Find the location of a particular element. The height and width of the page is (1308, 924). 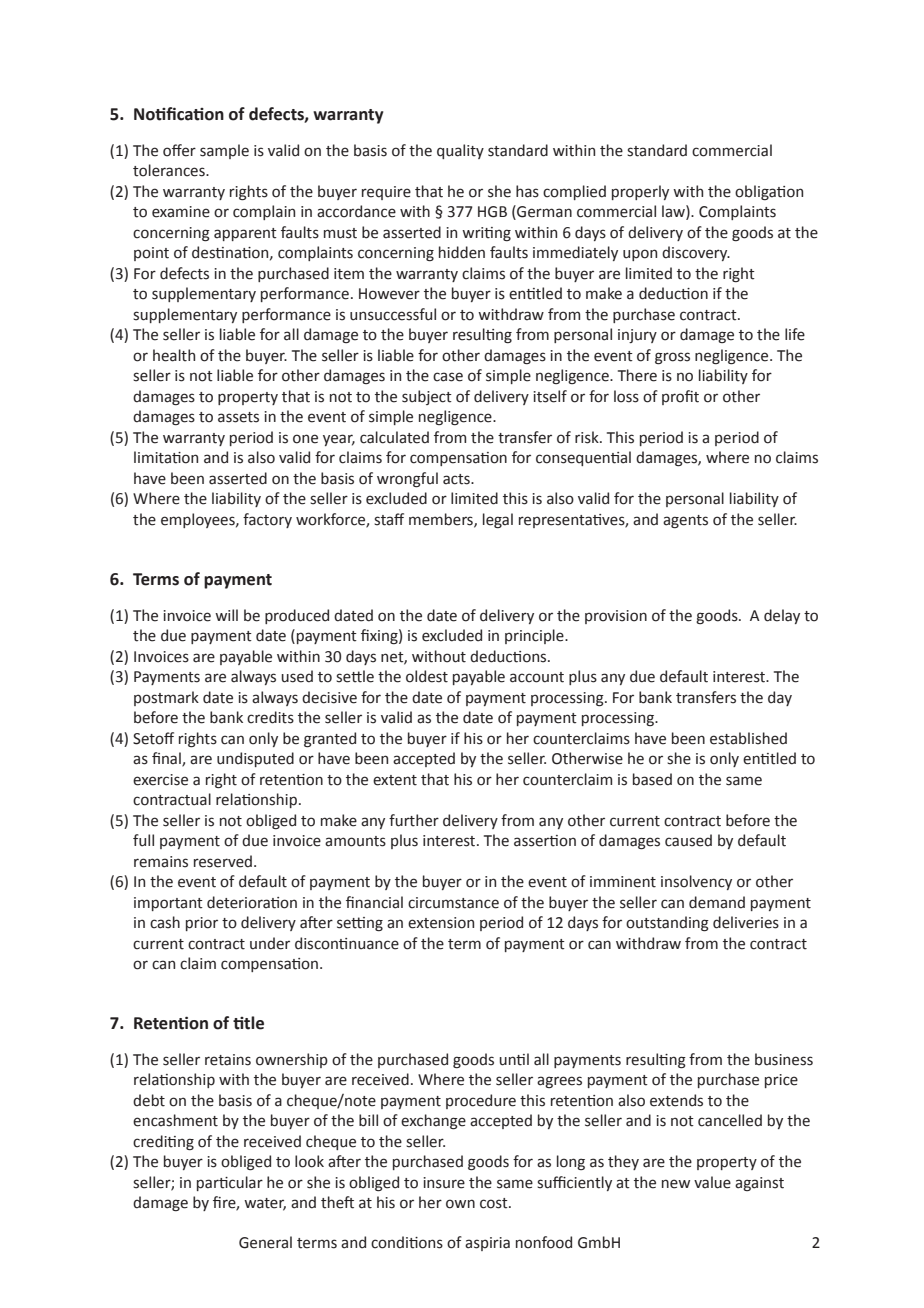

obligation is located at coordinates (769, 192).
